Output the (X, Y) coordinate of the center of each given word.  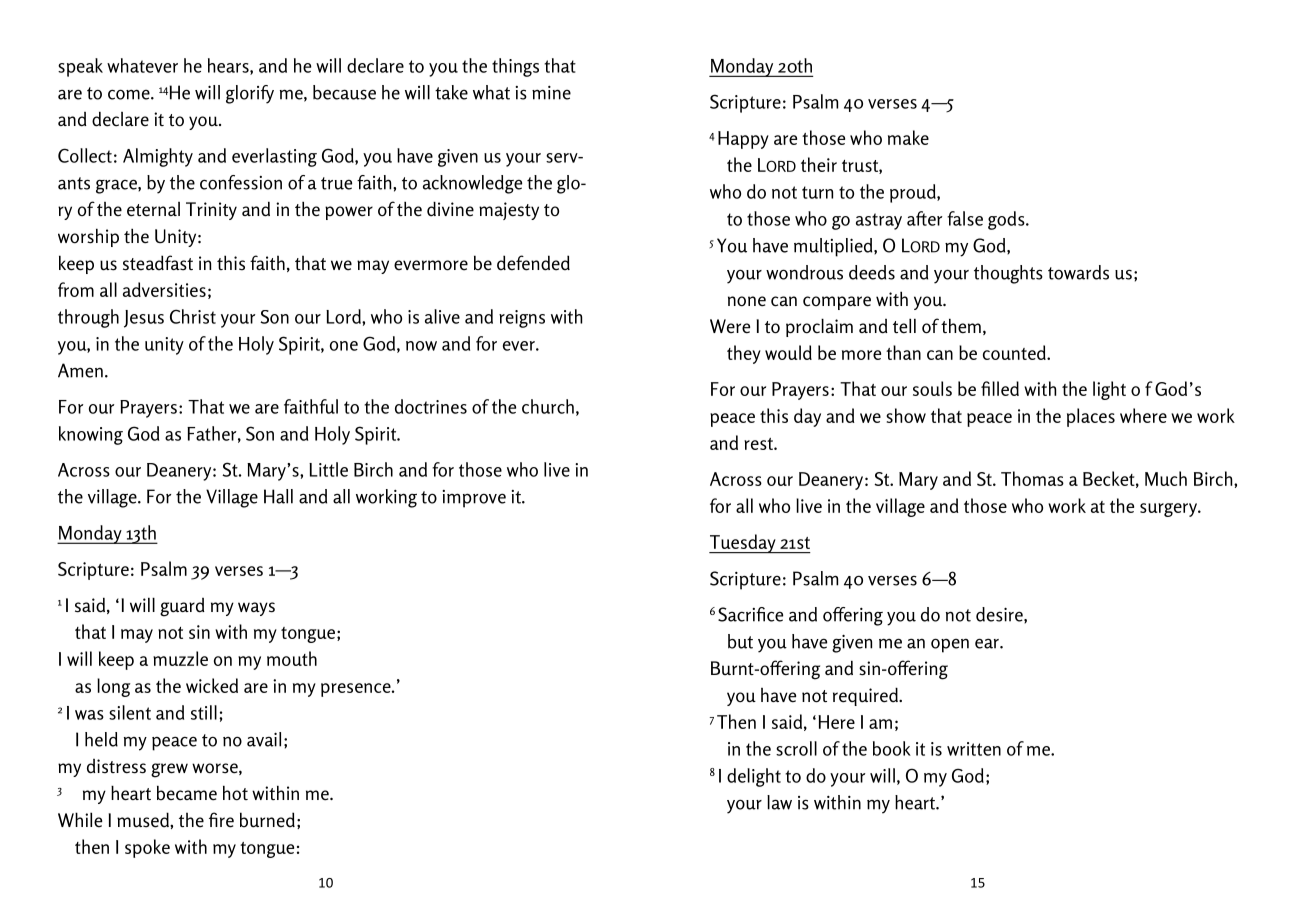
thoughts (1008, 274)
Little (328, 469)
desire (1000, 615)
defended (533, 263)
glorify (250, 94)
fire (221, 820)
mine (551, 93)
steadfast (158, 263)
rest (759, 444)
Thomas (1032, 478)
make (908, 137)
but (740, 641)
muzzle (180, 658)
